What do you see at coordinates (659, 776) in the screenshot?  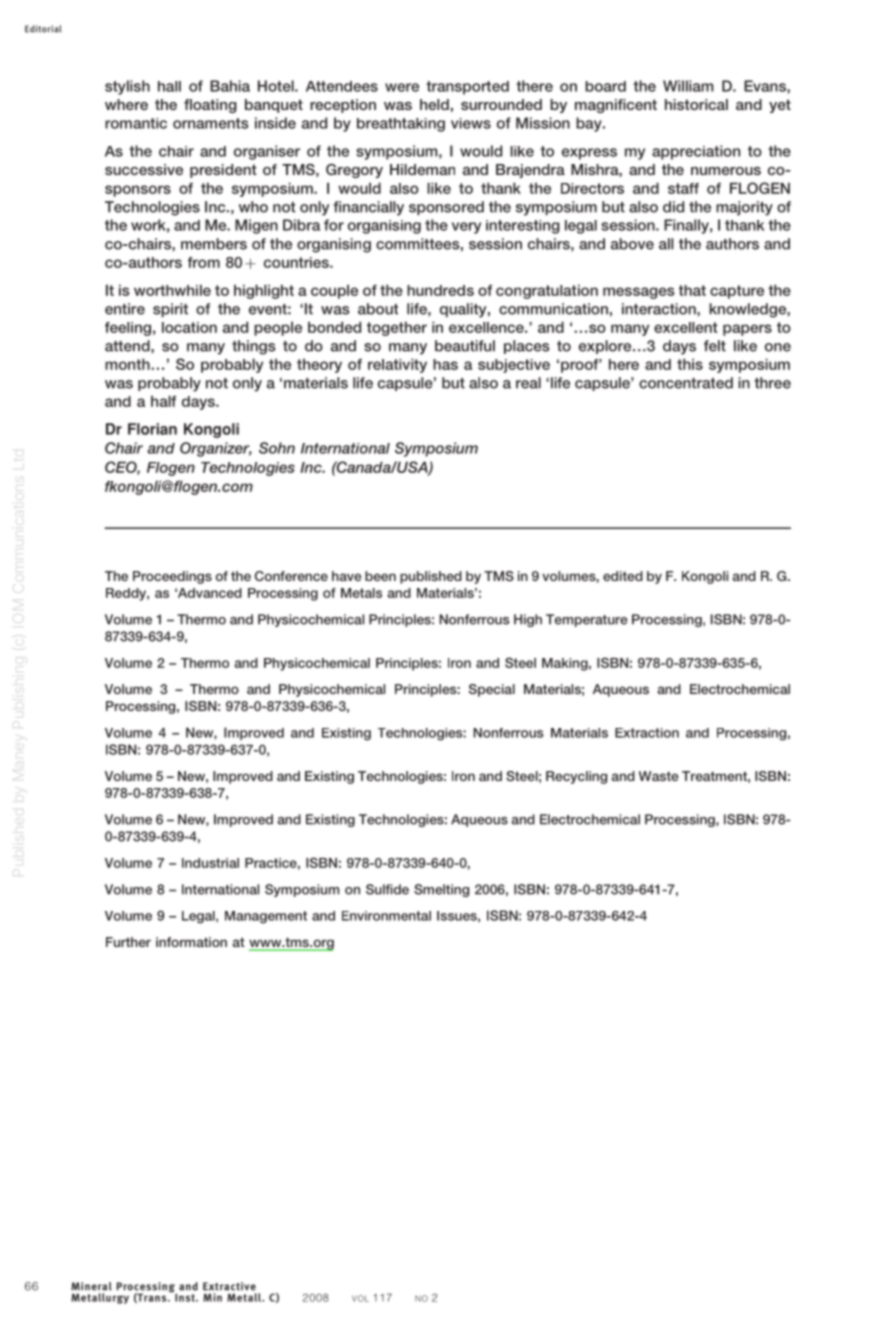 I see `Waste` at bounding box center [659, 776].
